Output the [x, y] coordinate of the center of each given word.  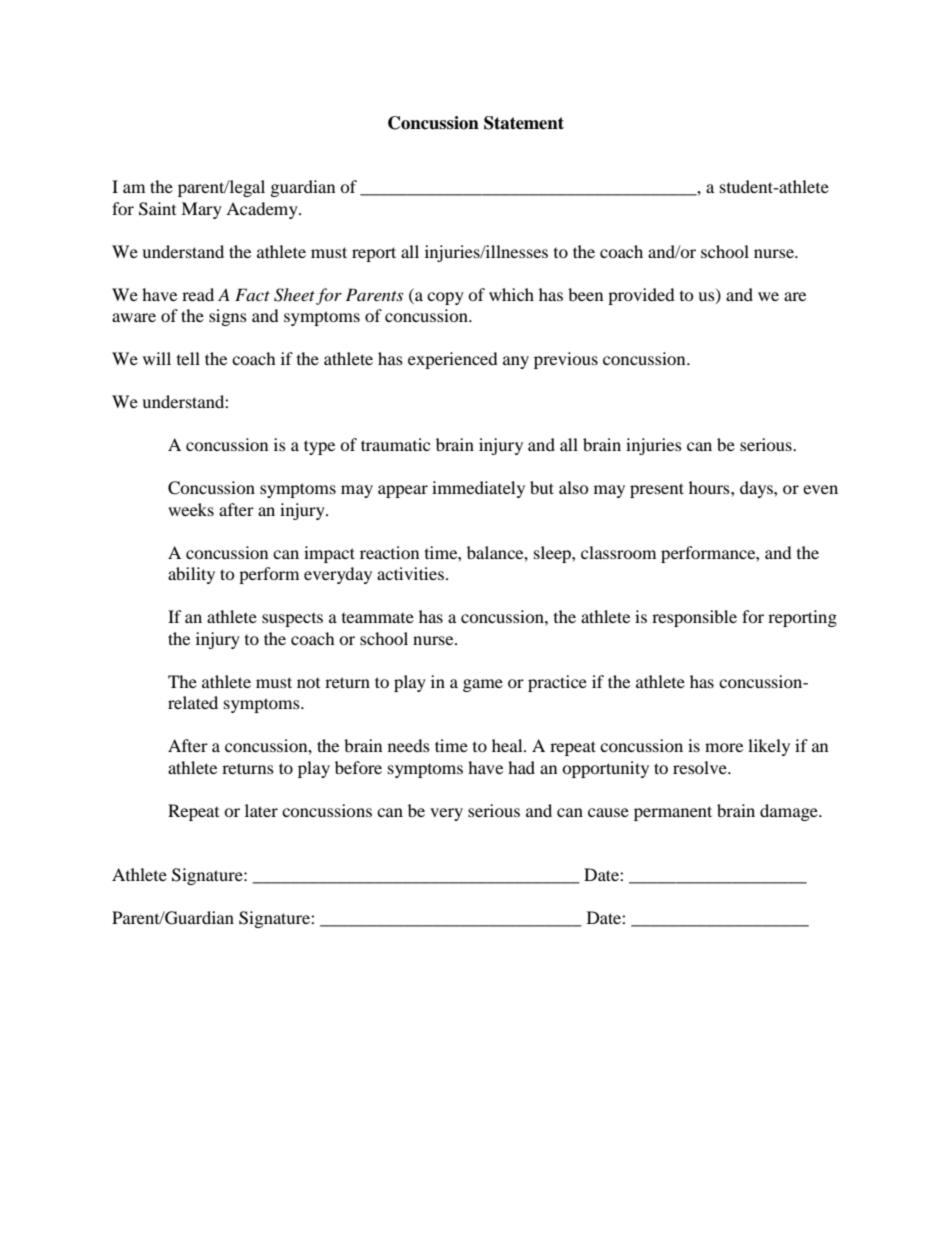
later [261, 810]
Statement [524, 123]
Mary [201, 210]
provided [641, 296]
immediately [478, 489]
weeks [191, 509]
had [521, 767]
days [757, 489]
